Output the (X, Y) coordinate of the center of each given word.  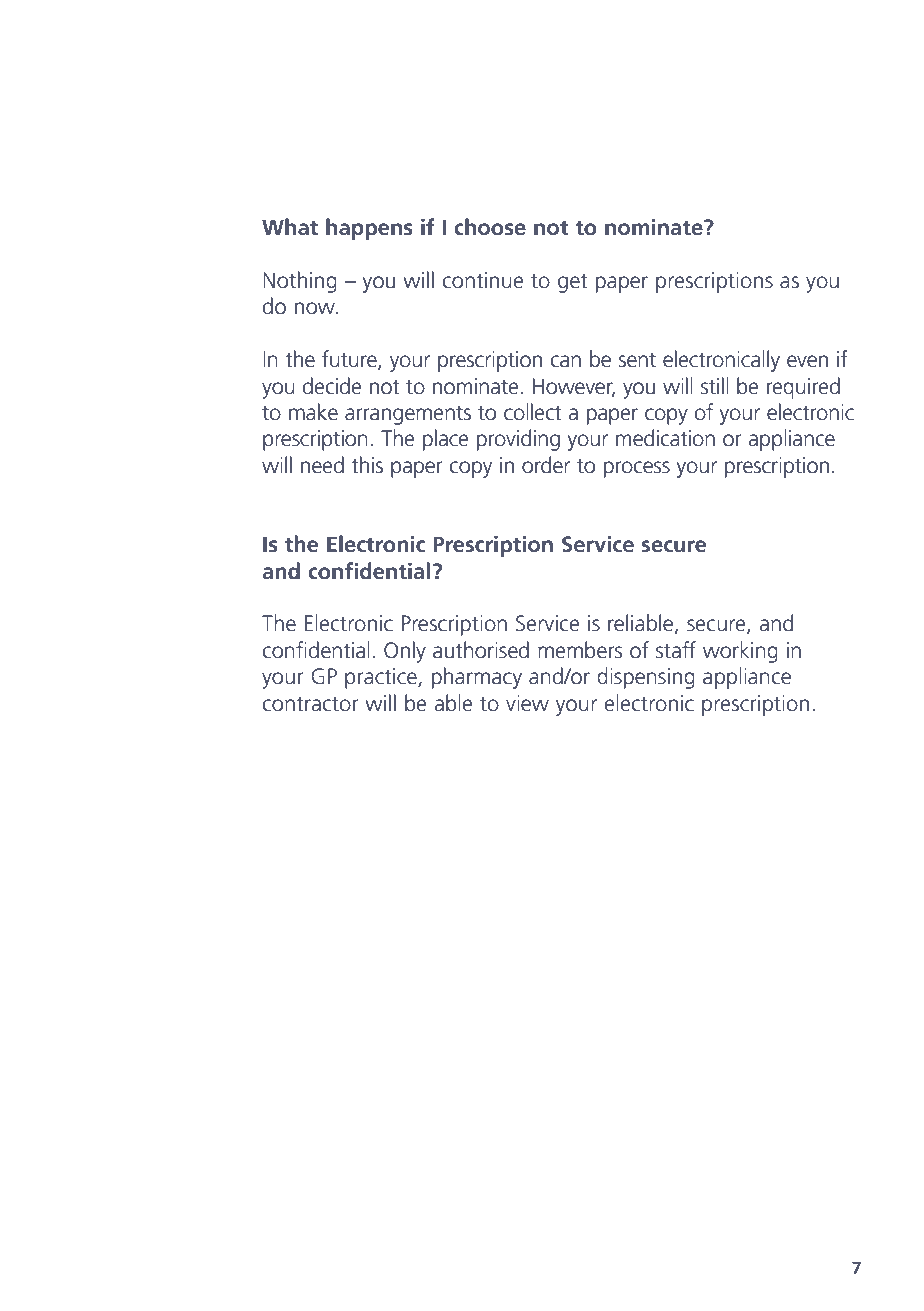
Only (405, 652)
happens (369, 229)
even (807, 361)
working (740, 652)
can (566, 361)
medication (665, 438)
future (350, 360)
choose (490, 227)
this (367, 465)
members (580, 650)
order (546, 465)
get (573, 283)
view (527, 703)
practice (382, 678)
